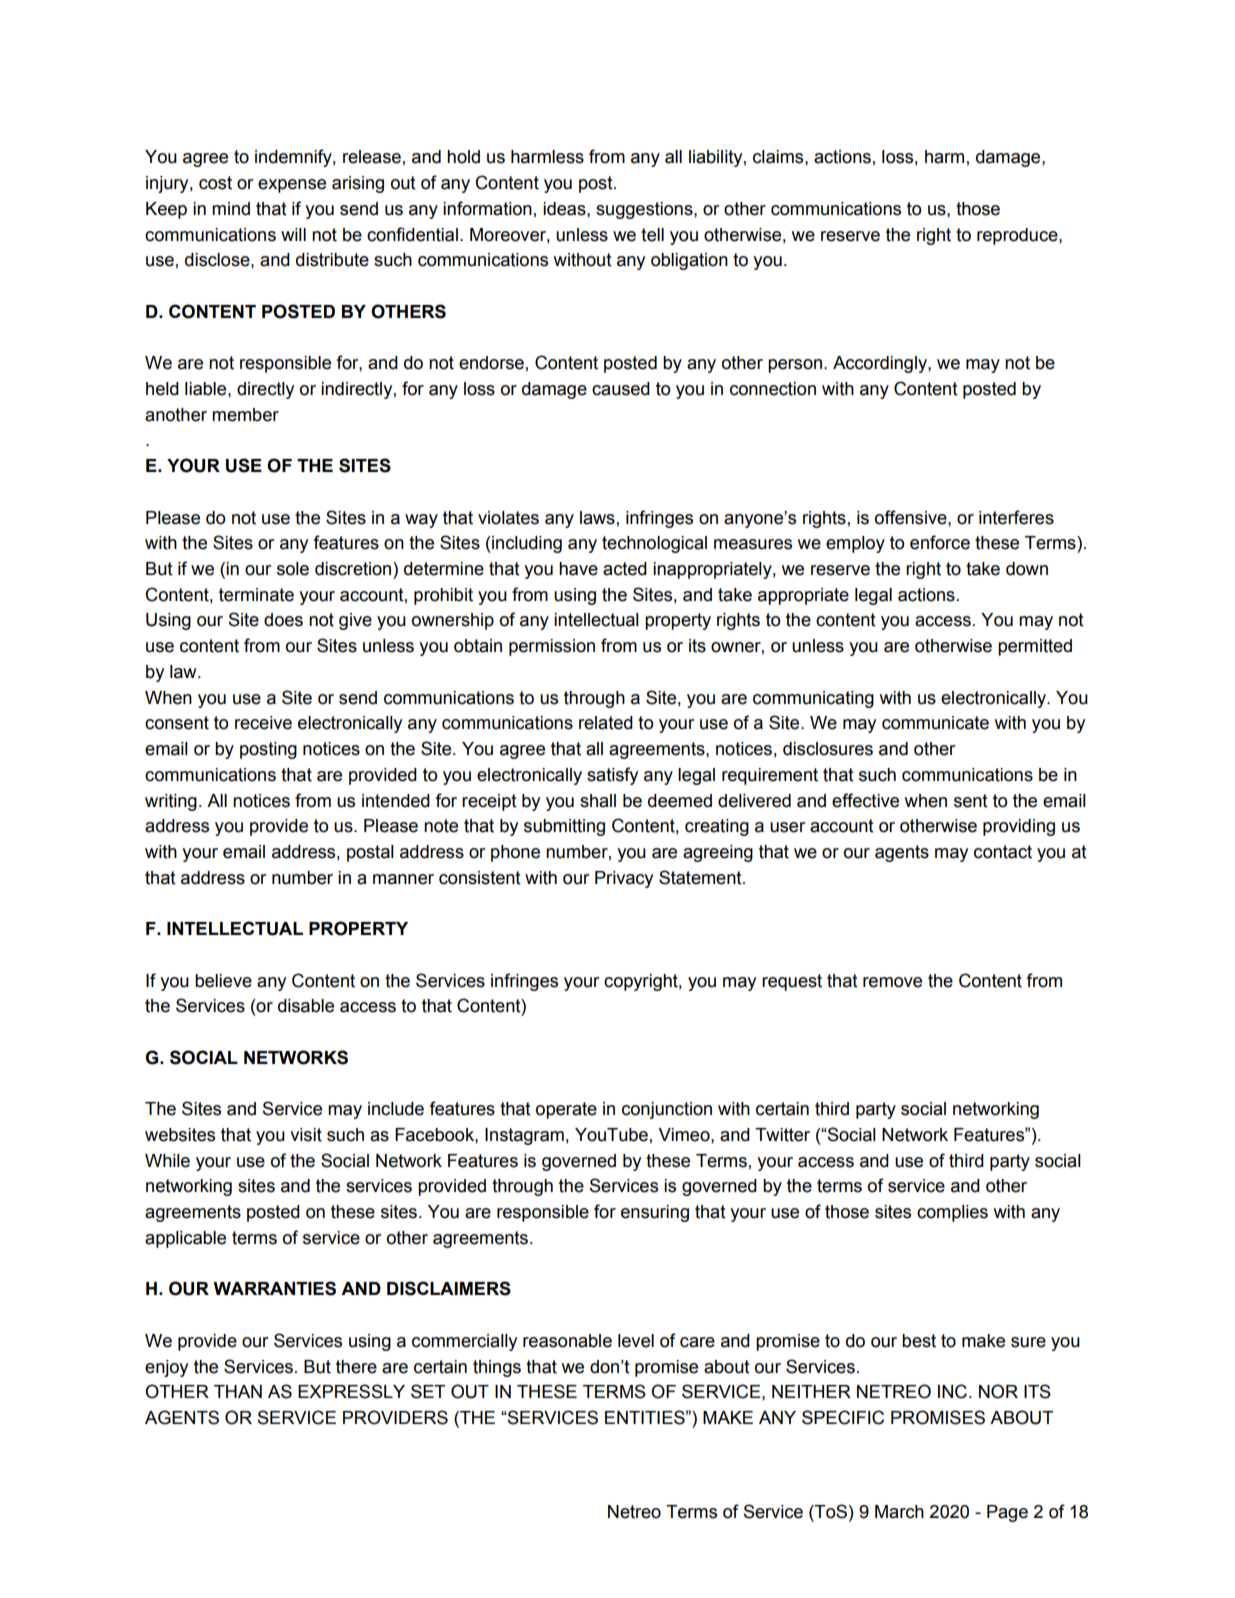 This page has width=1235, height=1598. What do you see at coordinates (1018, 236) in the page?
I see `reproduce` at bounding box center [1018, 236].
